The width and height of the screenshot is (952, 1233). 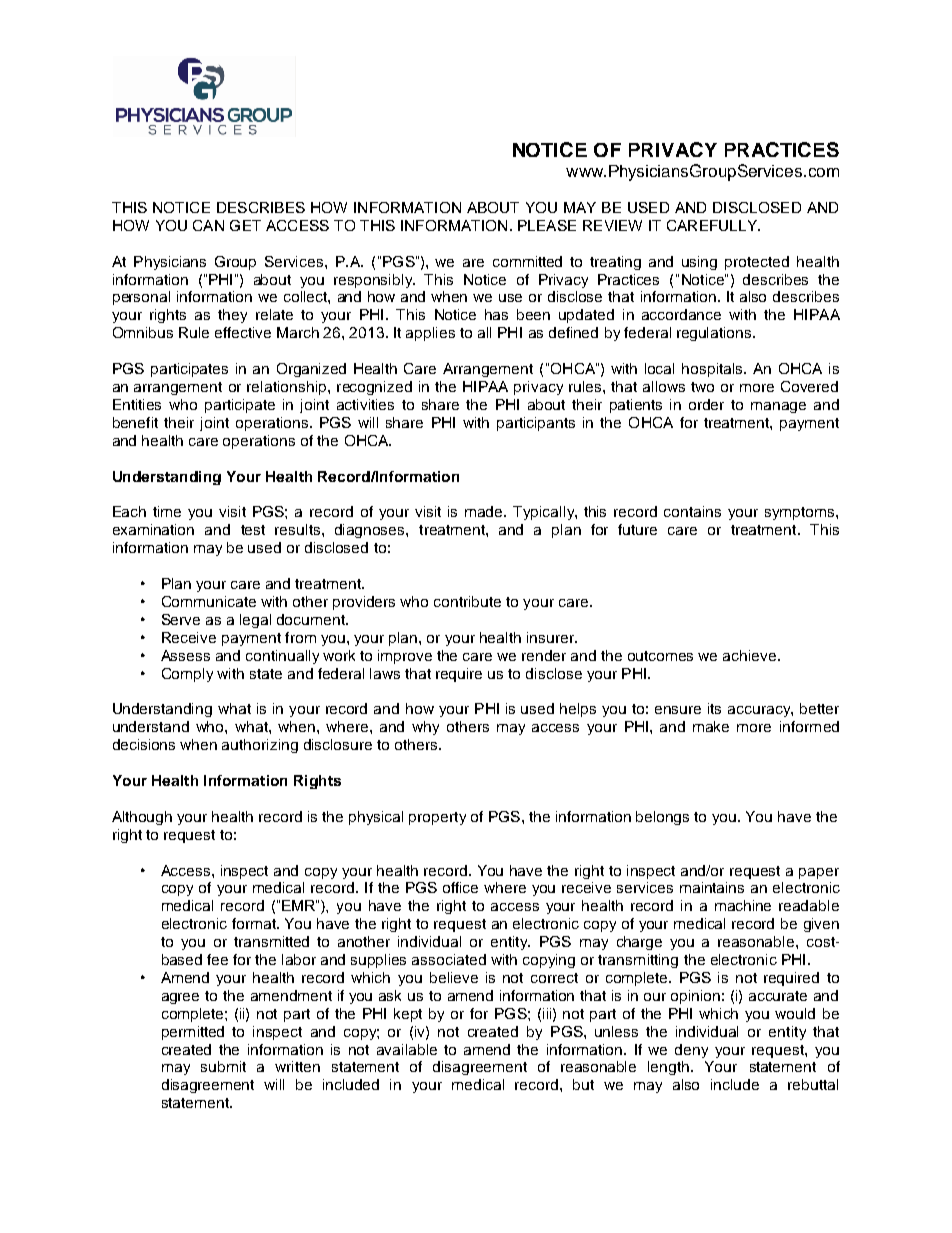 What do you see at coordinates (407, 1049) in the screenshot?
I see `available` at bounding box center [407, 1049].
